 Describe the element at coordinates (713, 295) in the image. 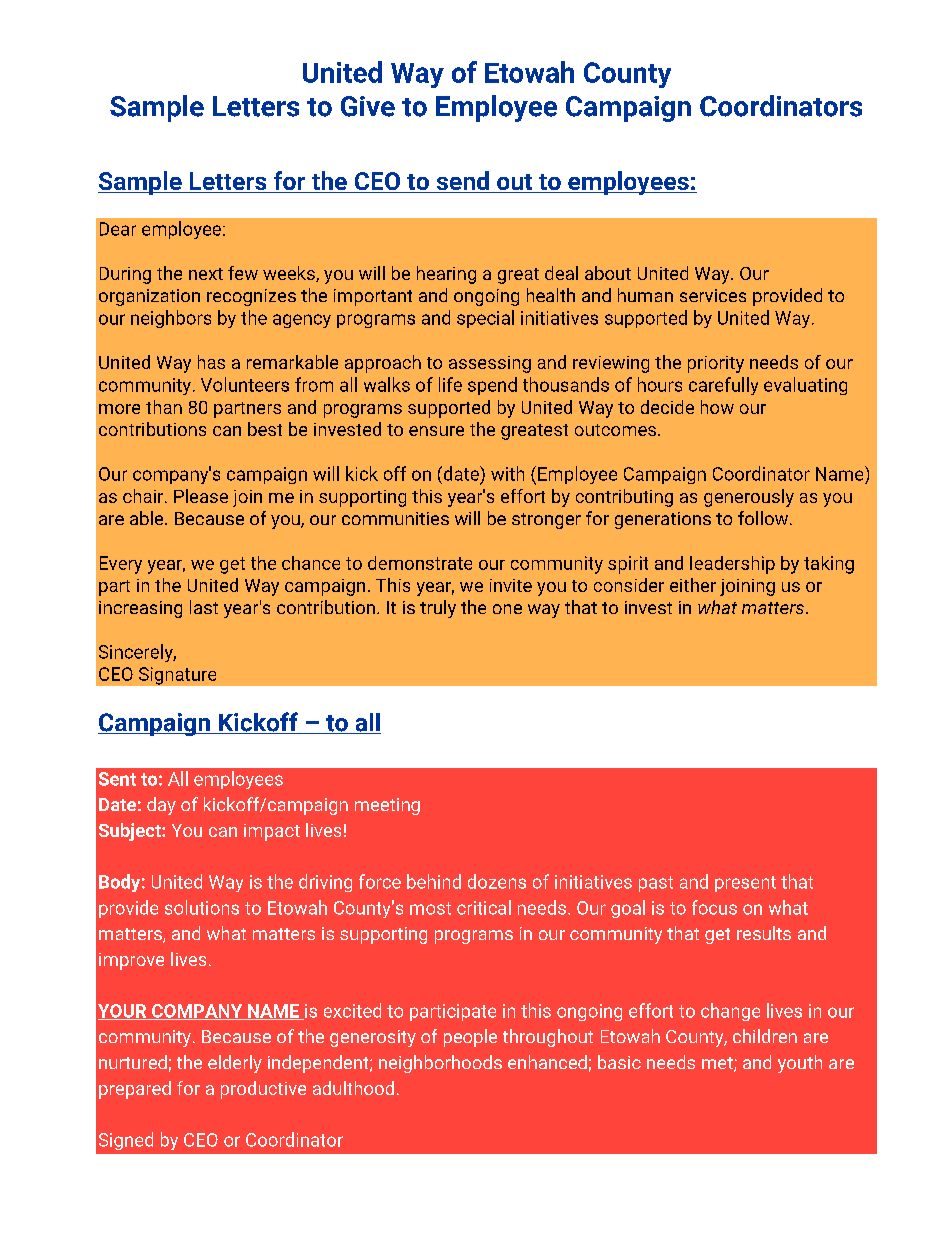

I see `services` at that location.
